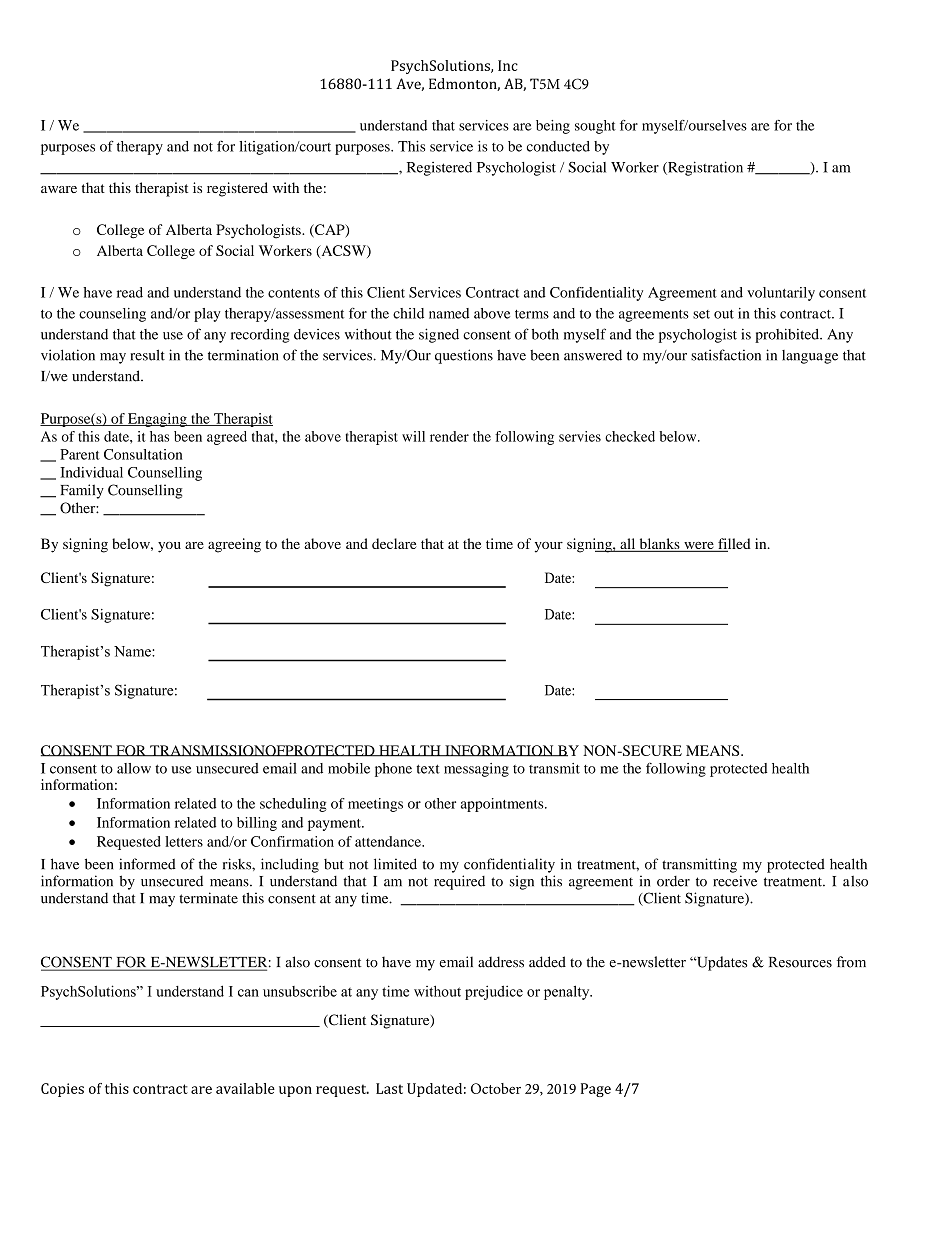  What do you see at coordinates (735, 881) in the screenshot?
I see `receive` at bounding box center [735, 881].
